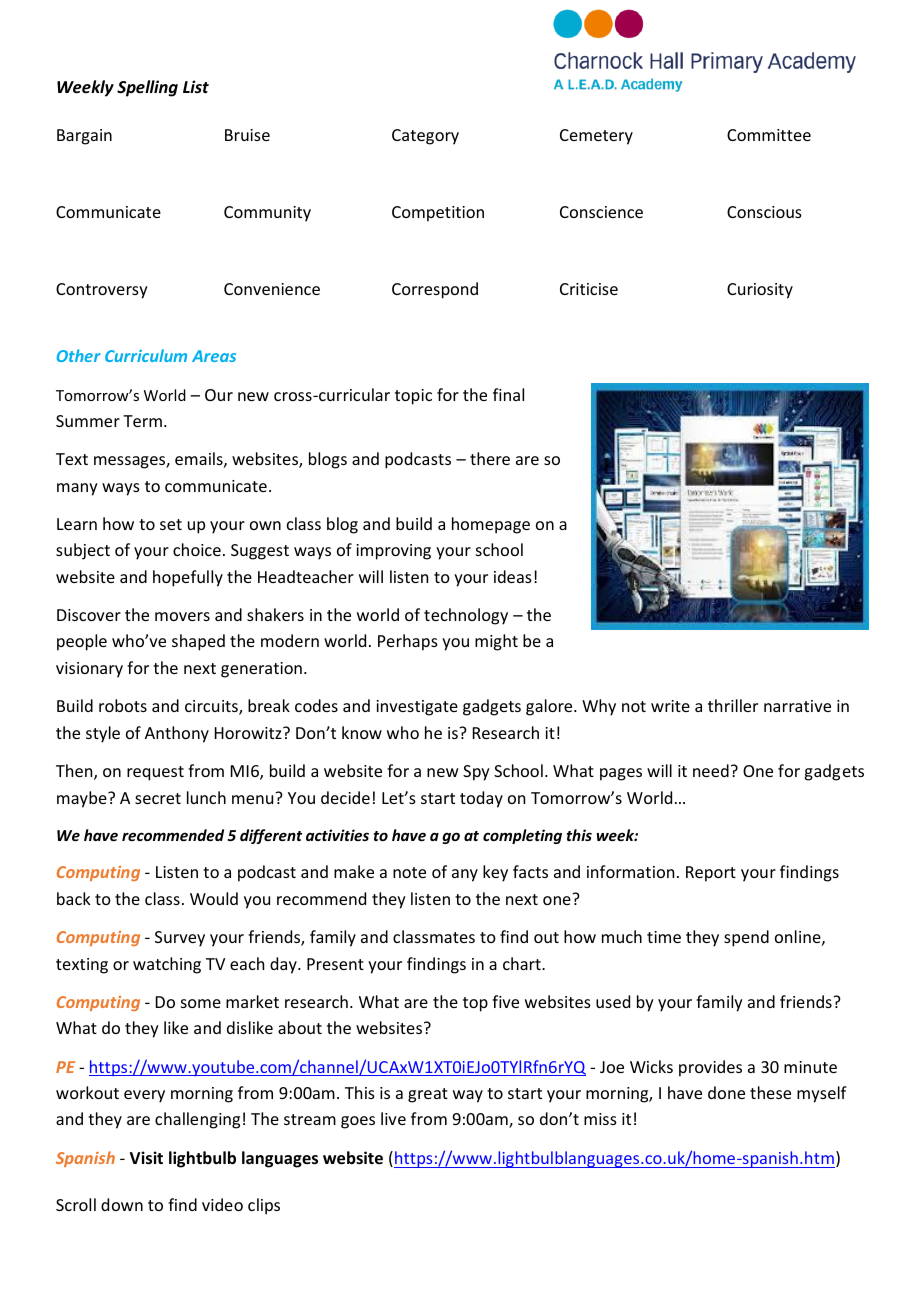 The image size is (924, 1308). What do you see at coordinates (746, 938) in the screenshot?
I see `spend` at bounding box center [746, 938].
